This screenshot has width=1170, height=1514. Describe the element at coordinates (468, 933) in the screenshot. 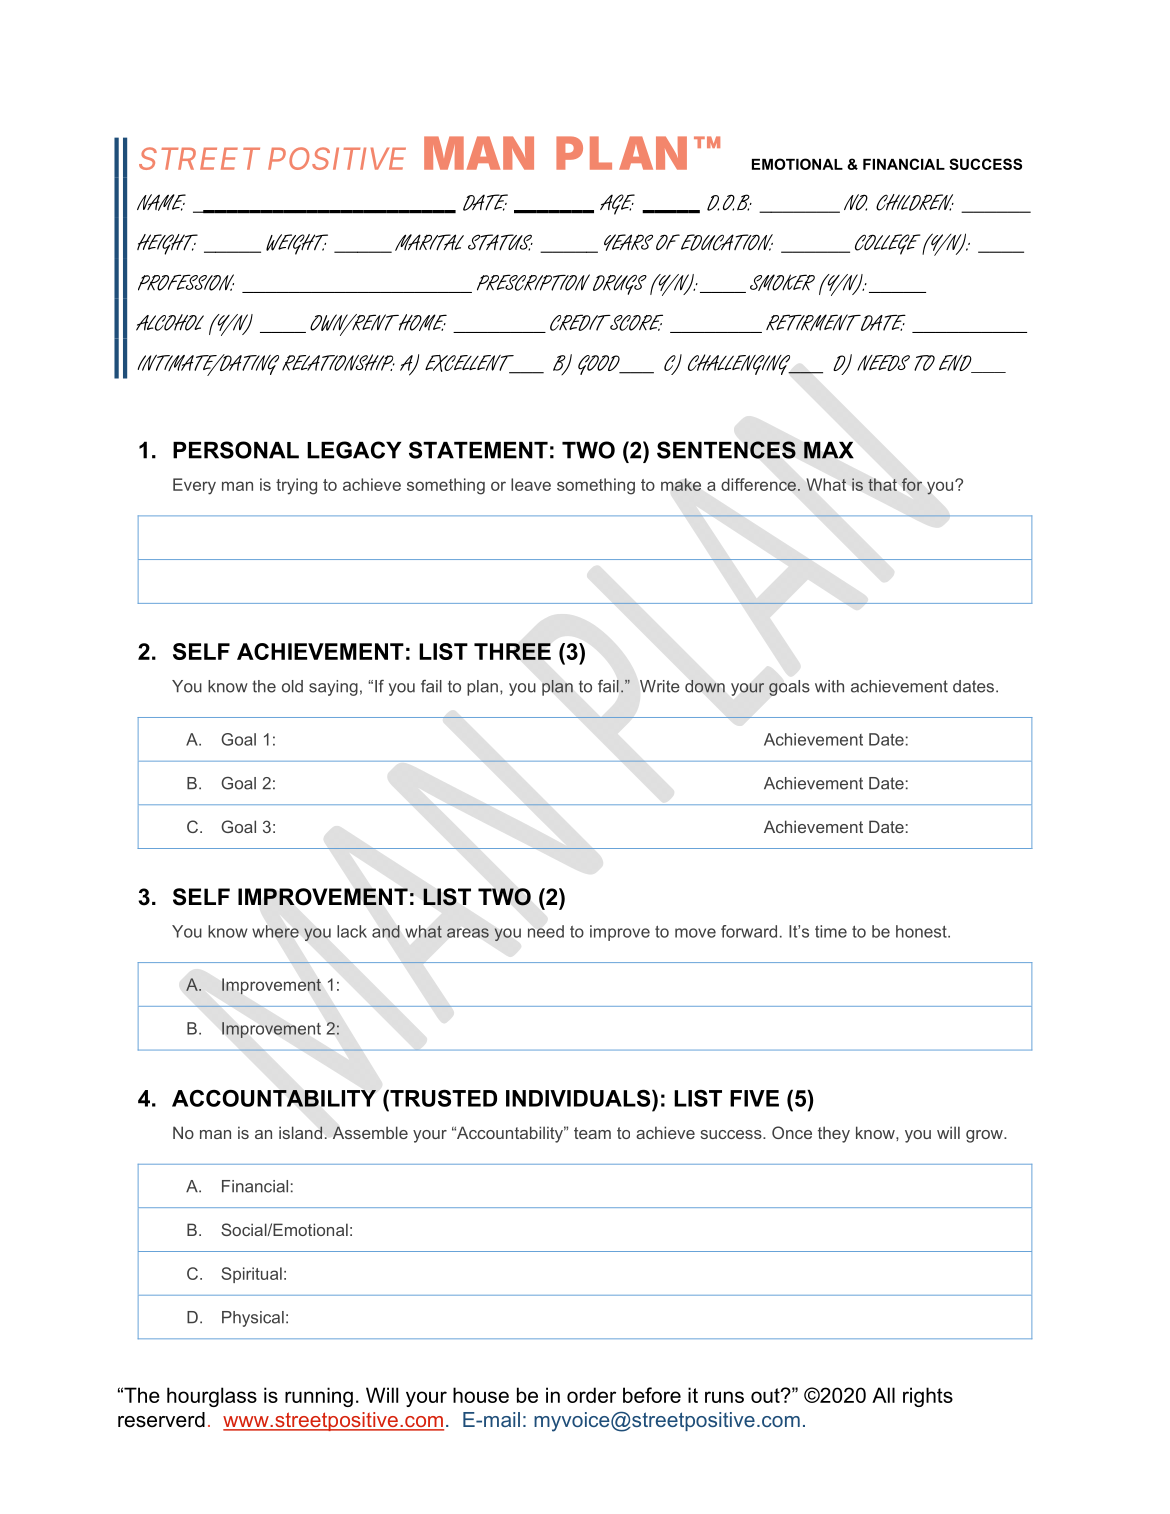

I see `areas` at that location.
